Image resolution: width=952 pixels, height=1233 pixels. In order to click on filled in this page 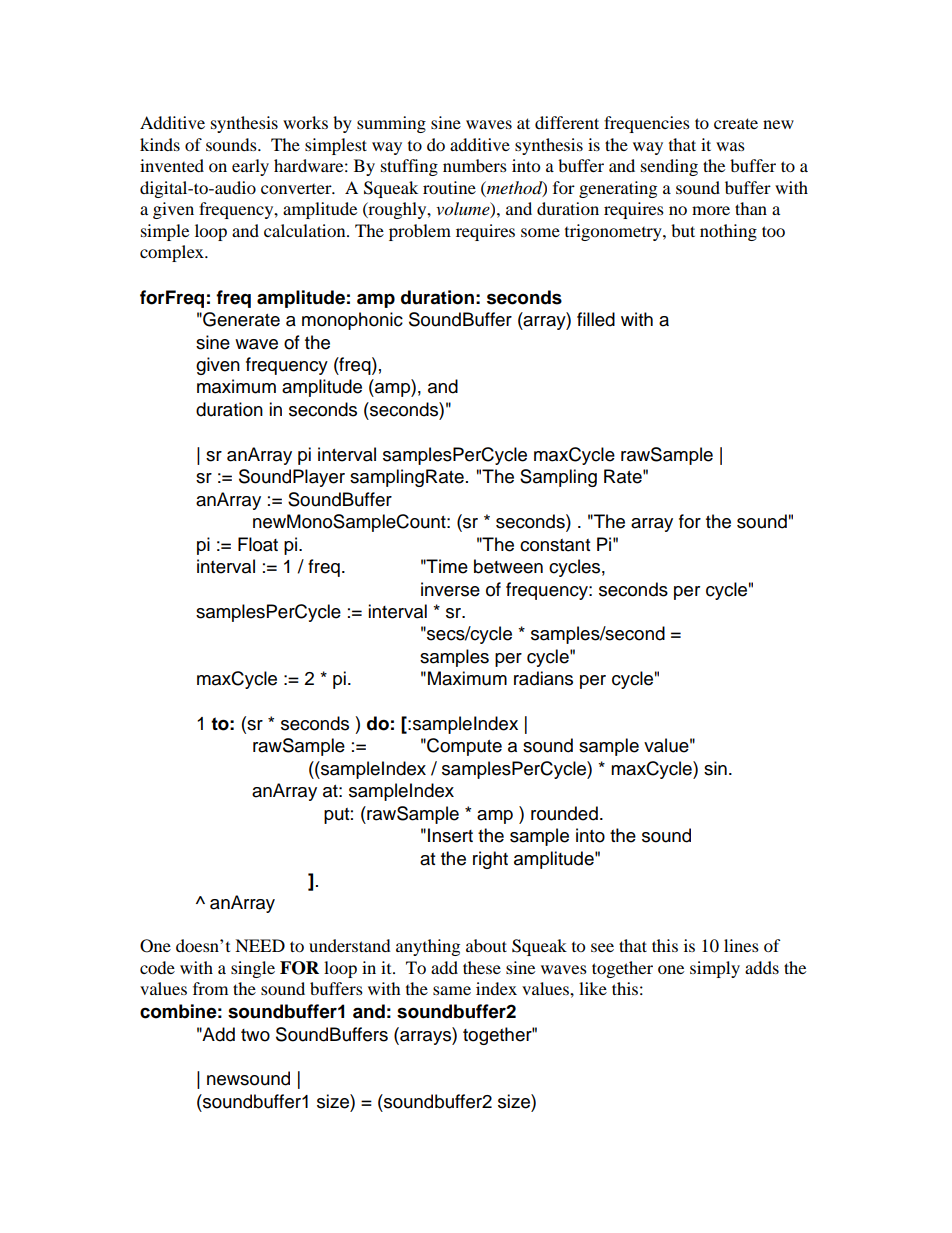, I will do `click(596, 319)`.
